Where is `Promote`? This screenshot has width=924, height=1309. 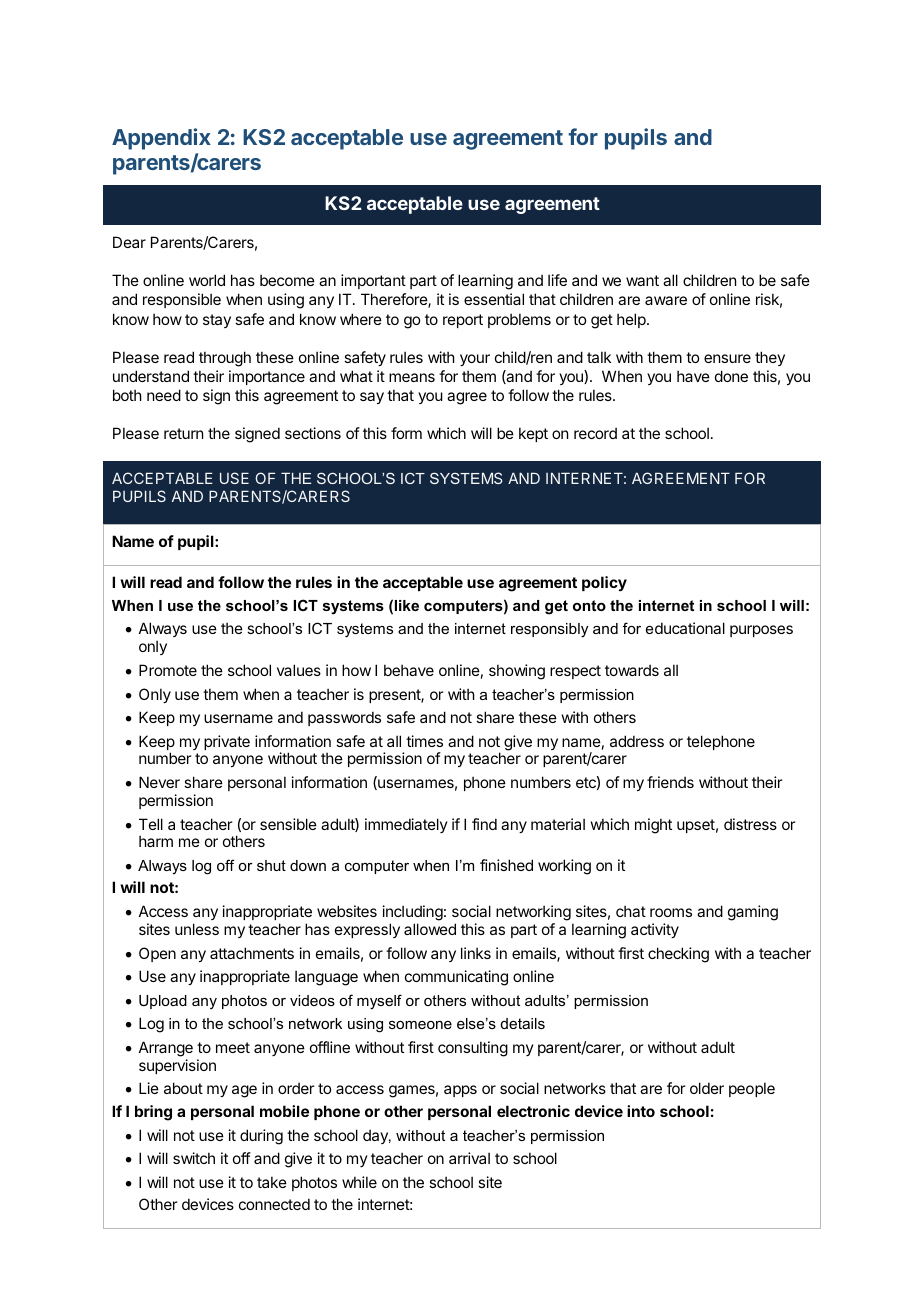
Promote is located at coordinates (168, 670).
